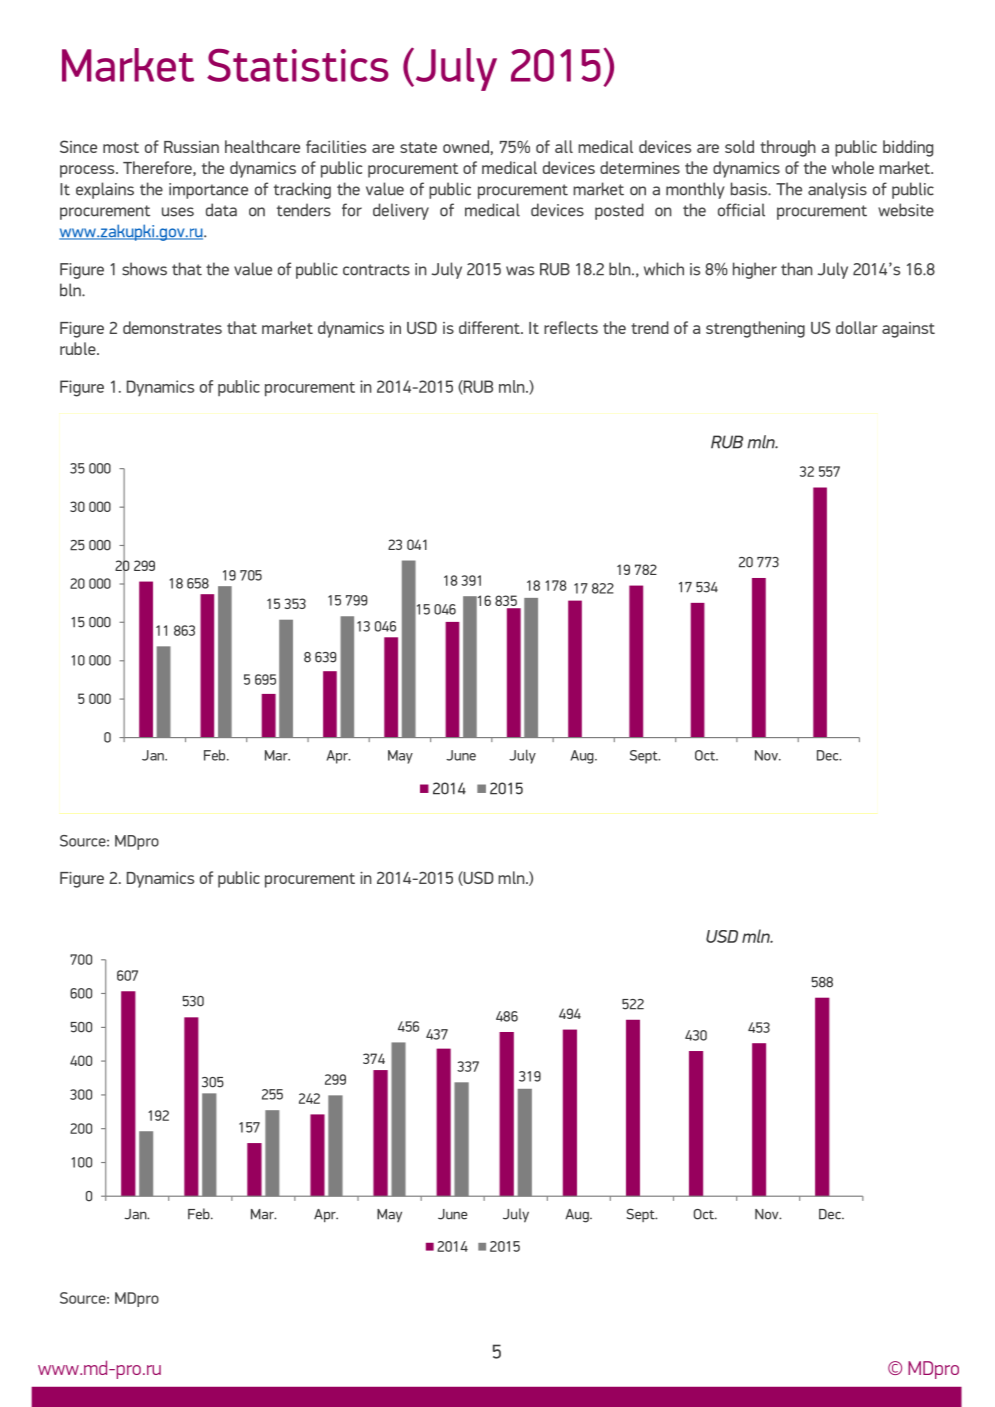 This screenshot has width=995, height=1407. Describe the element at coordinates (401, 211) in the screenshot. I see `delivery` at that location.
